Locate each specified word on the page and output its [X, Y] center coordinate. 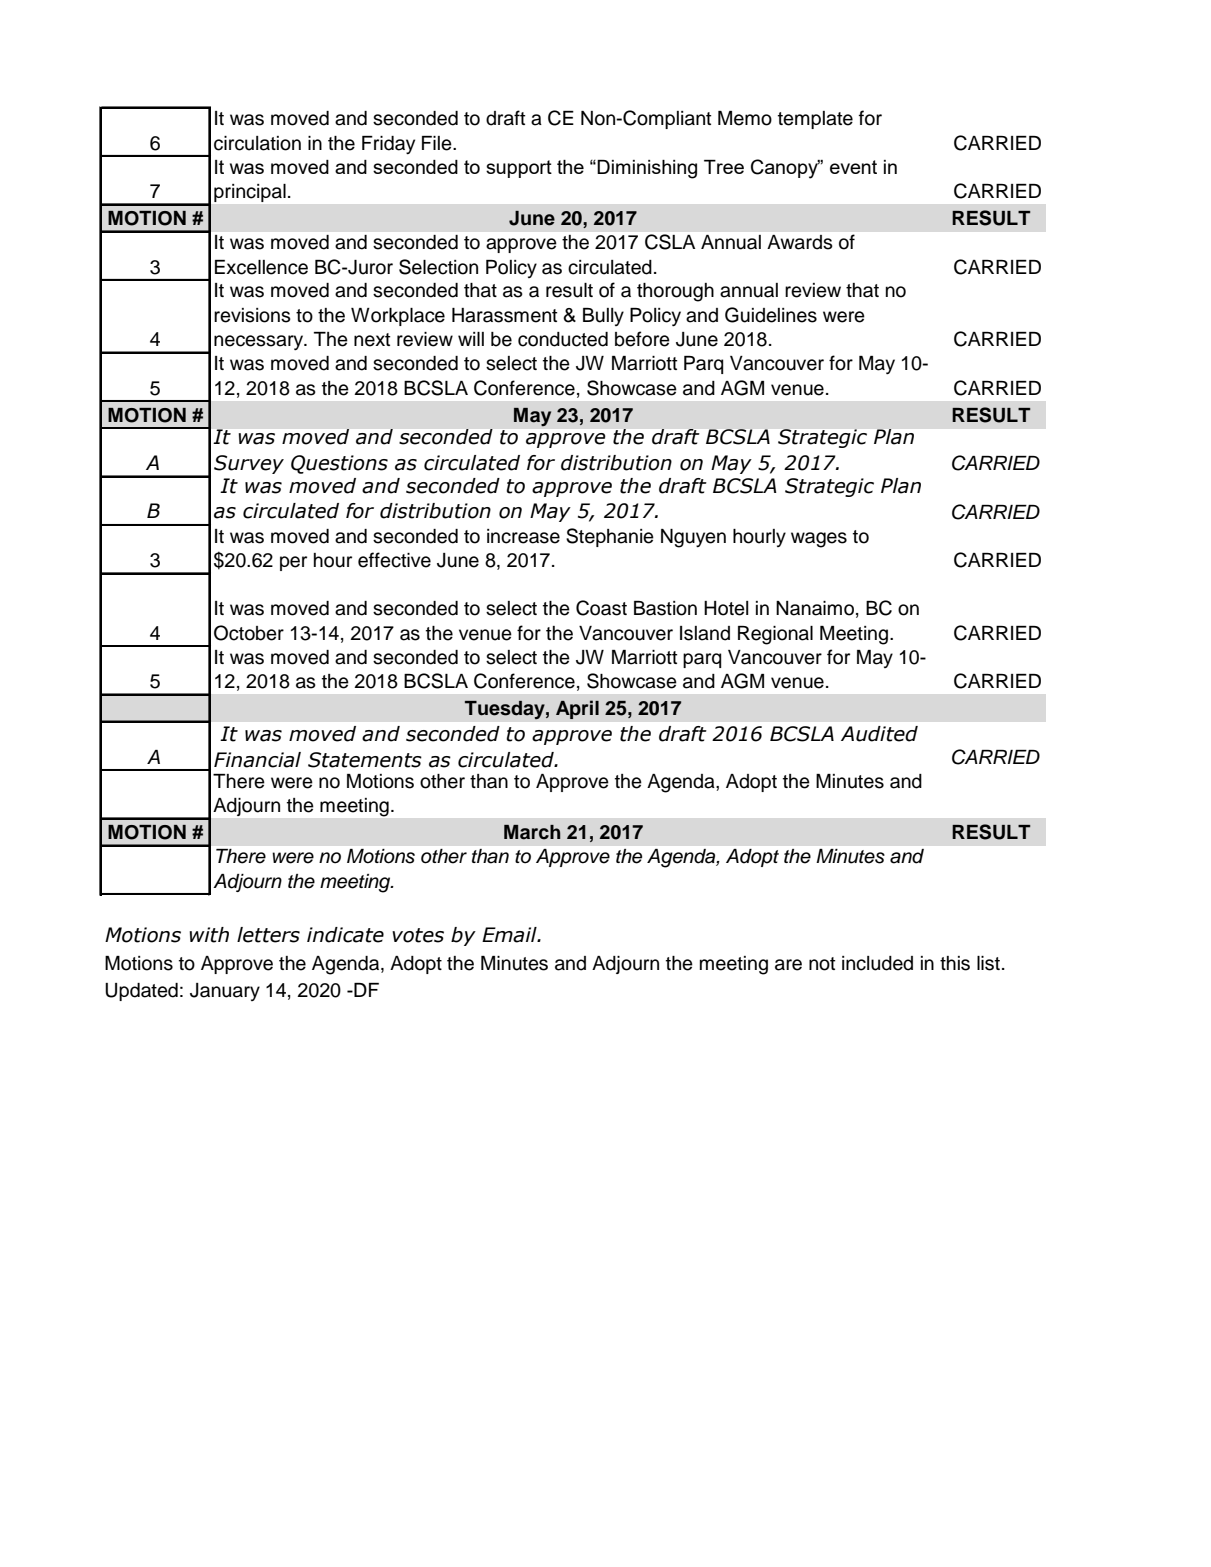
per [293, 563]
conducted [563, 339]
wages [819, 540]
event [853, 167]
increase [523, 536]
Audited [879, 734]
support [519, 169]
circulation [257, 143]
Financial [257, 760]
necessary [260, 342]
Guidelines [771, 315]
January [225, 992]
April [577, 709]
